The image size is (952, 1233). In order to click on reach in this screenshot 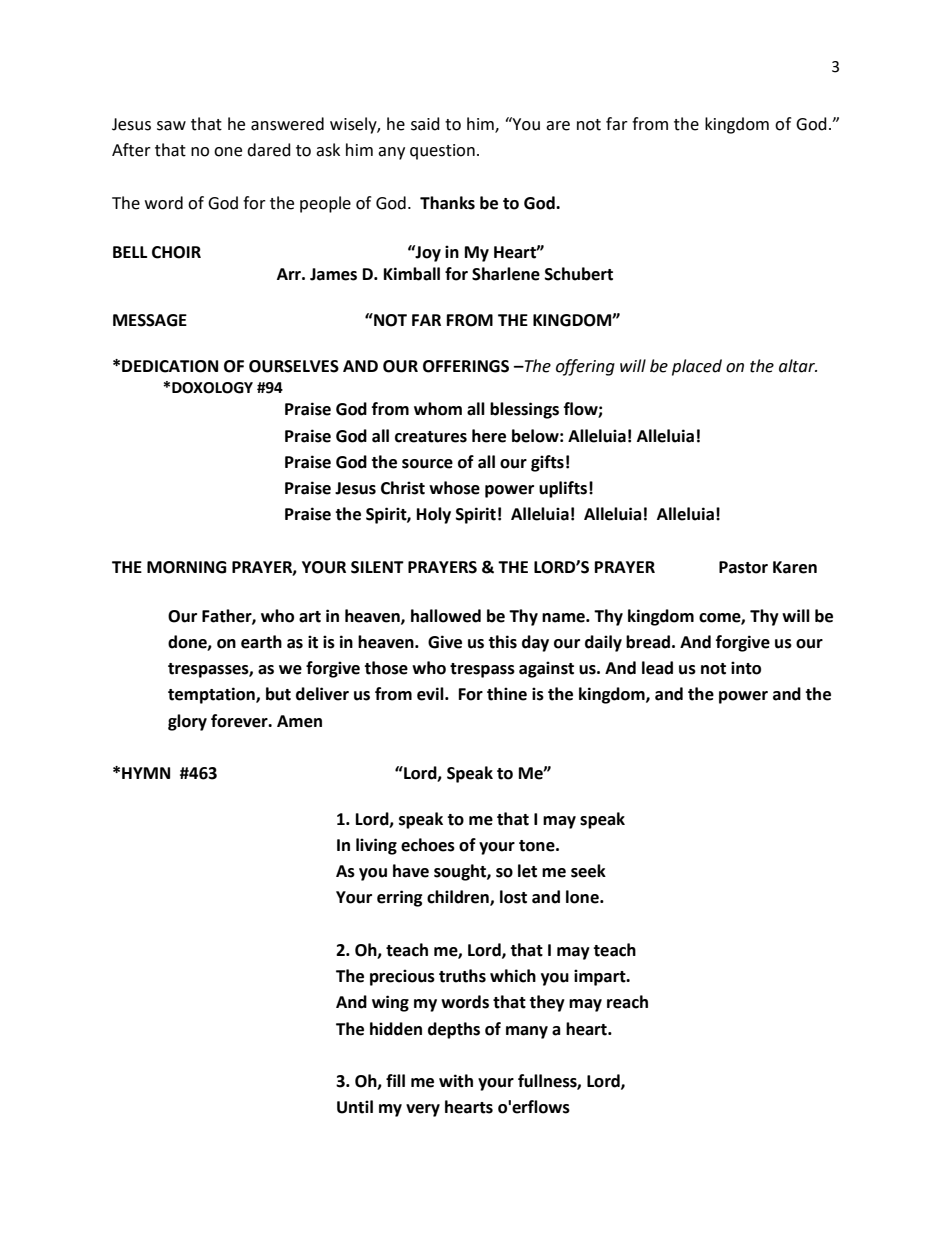, I will do `click(627, 1002)`.
